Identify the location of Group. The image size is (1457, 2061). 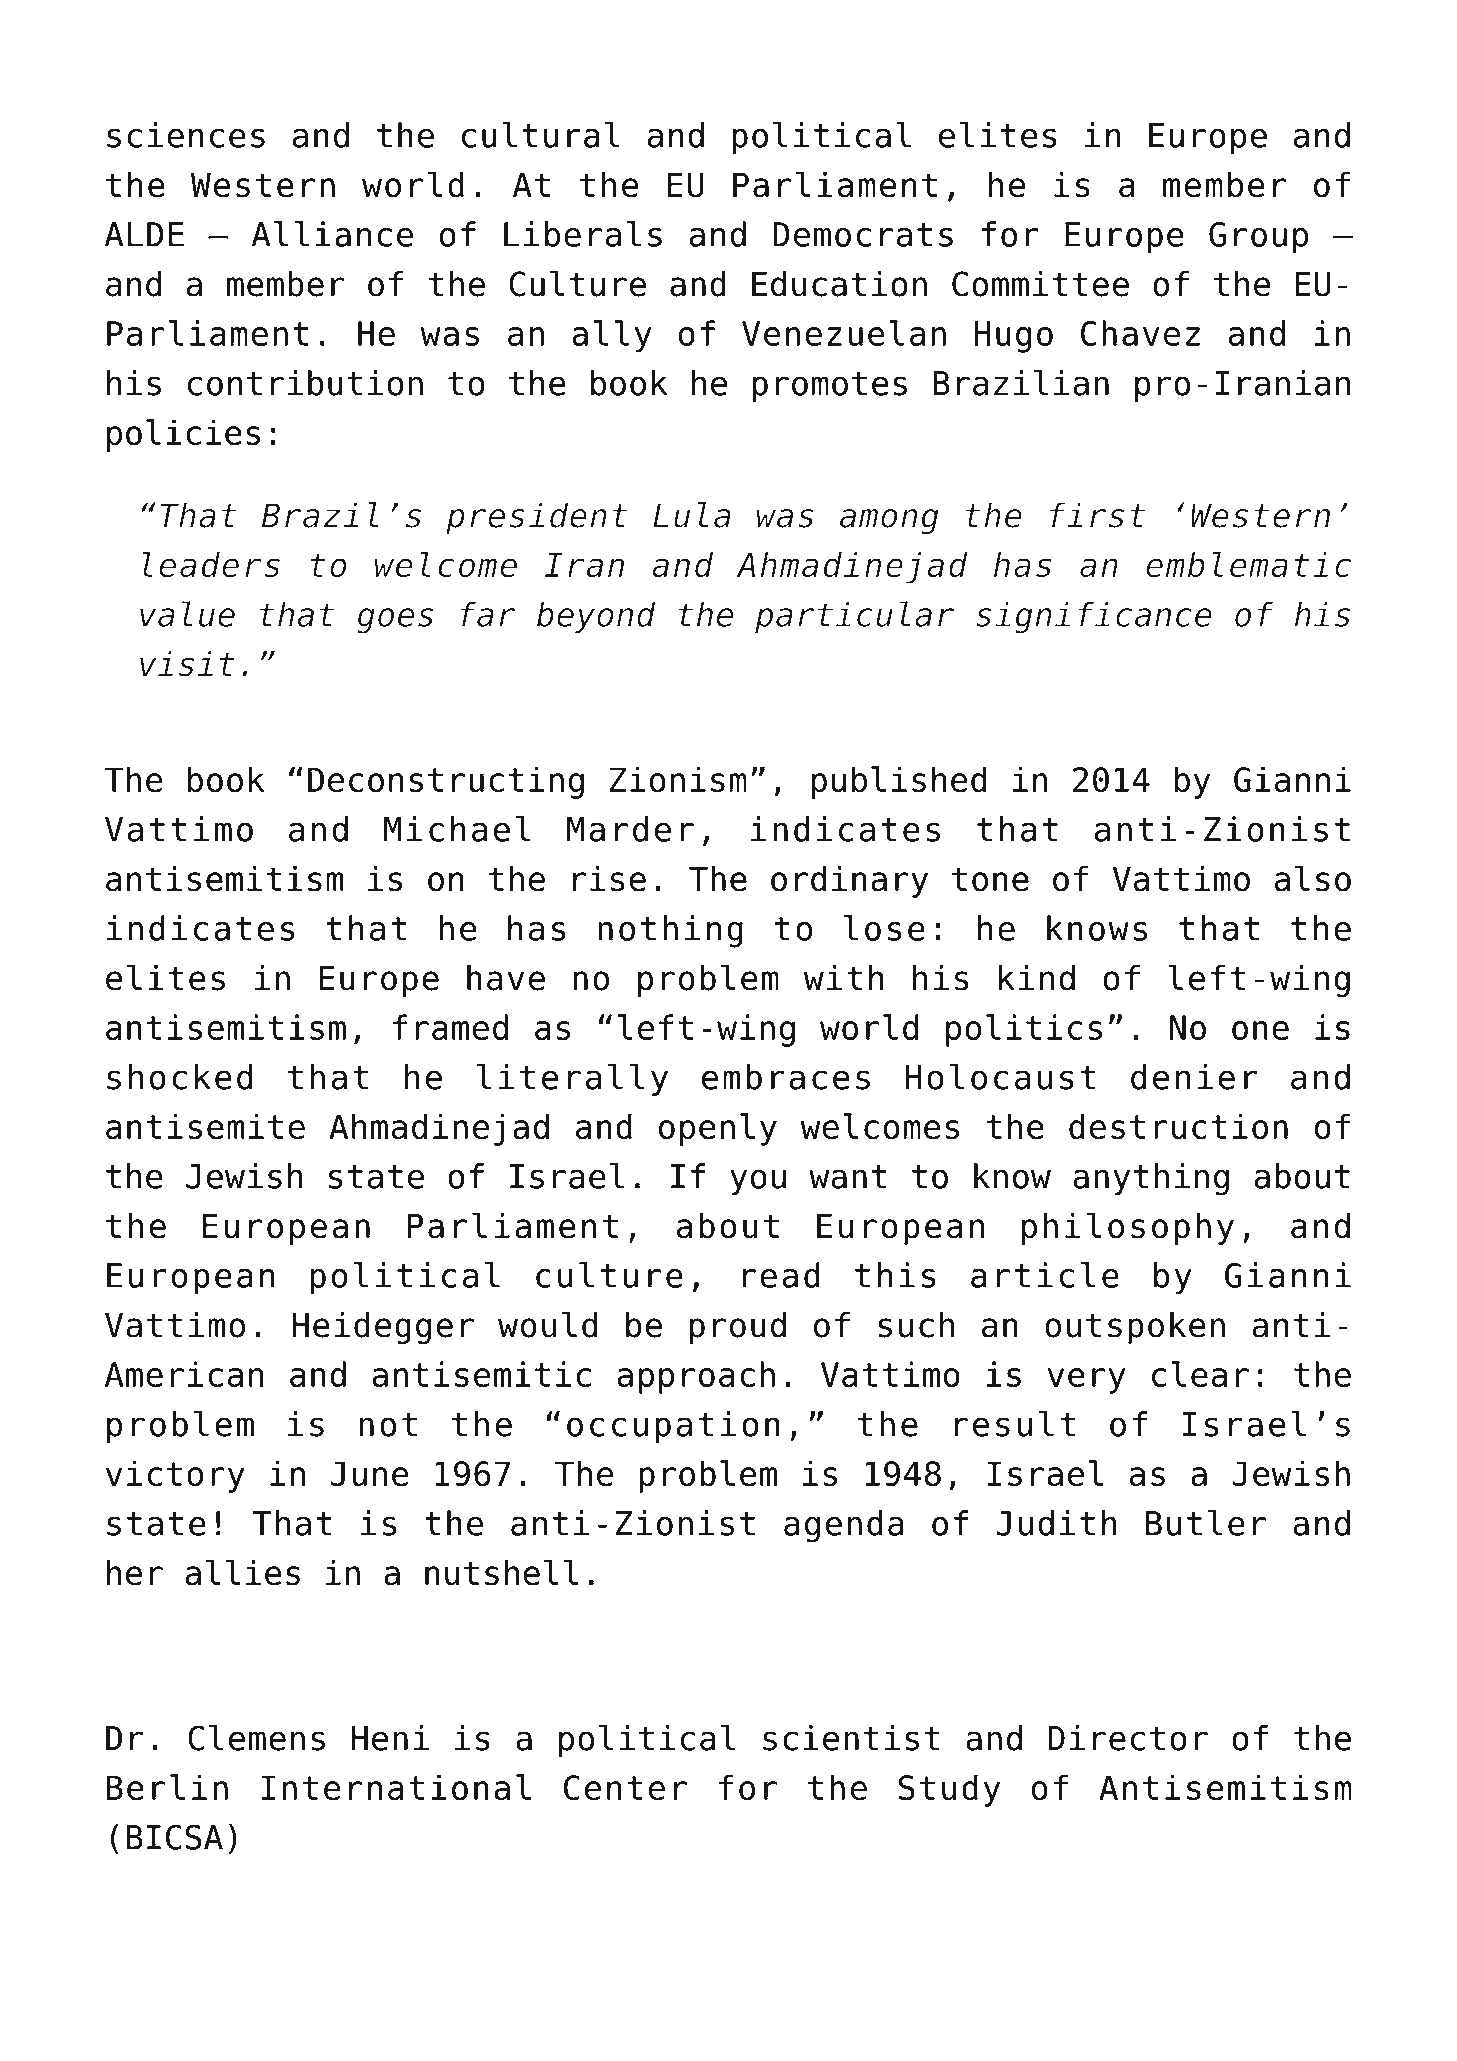
(1258, 238).
